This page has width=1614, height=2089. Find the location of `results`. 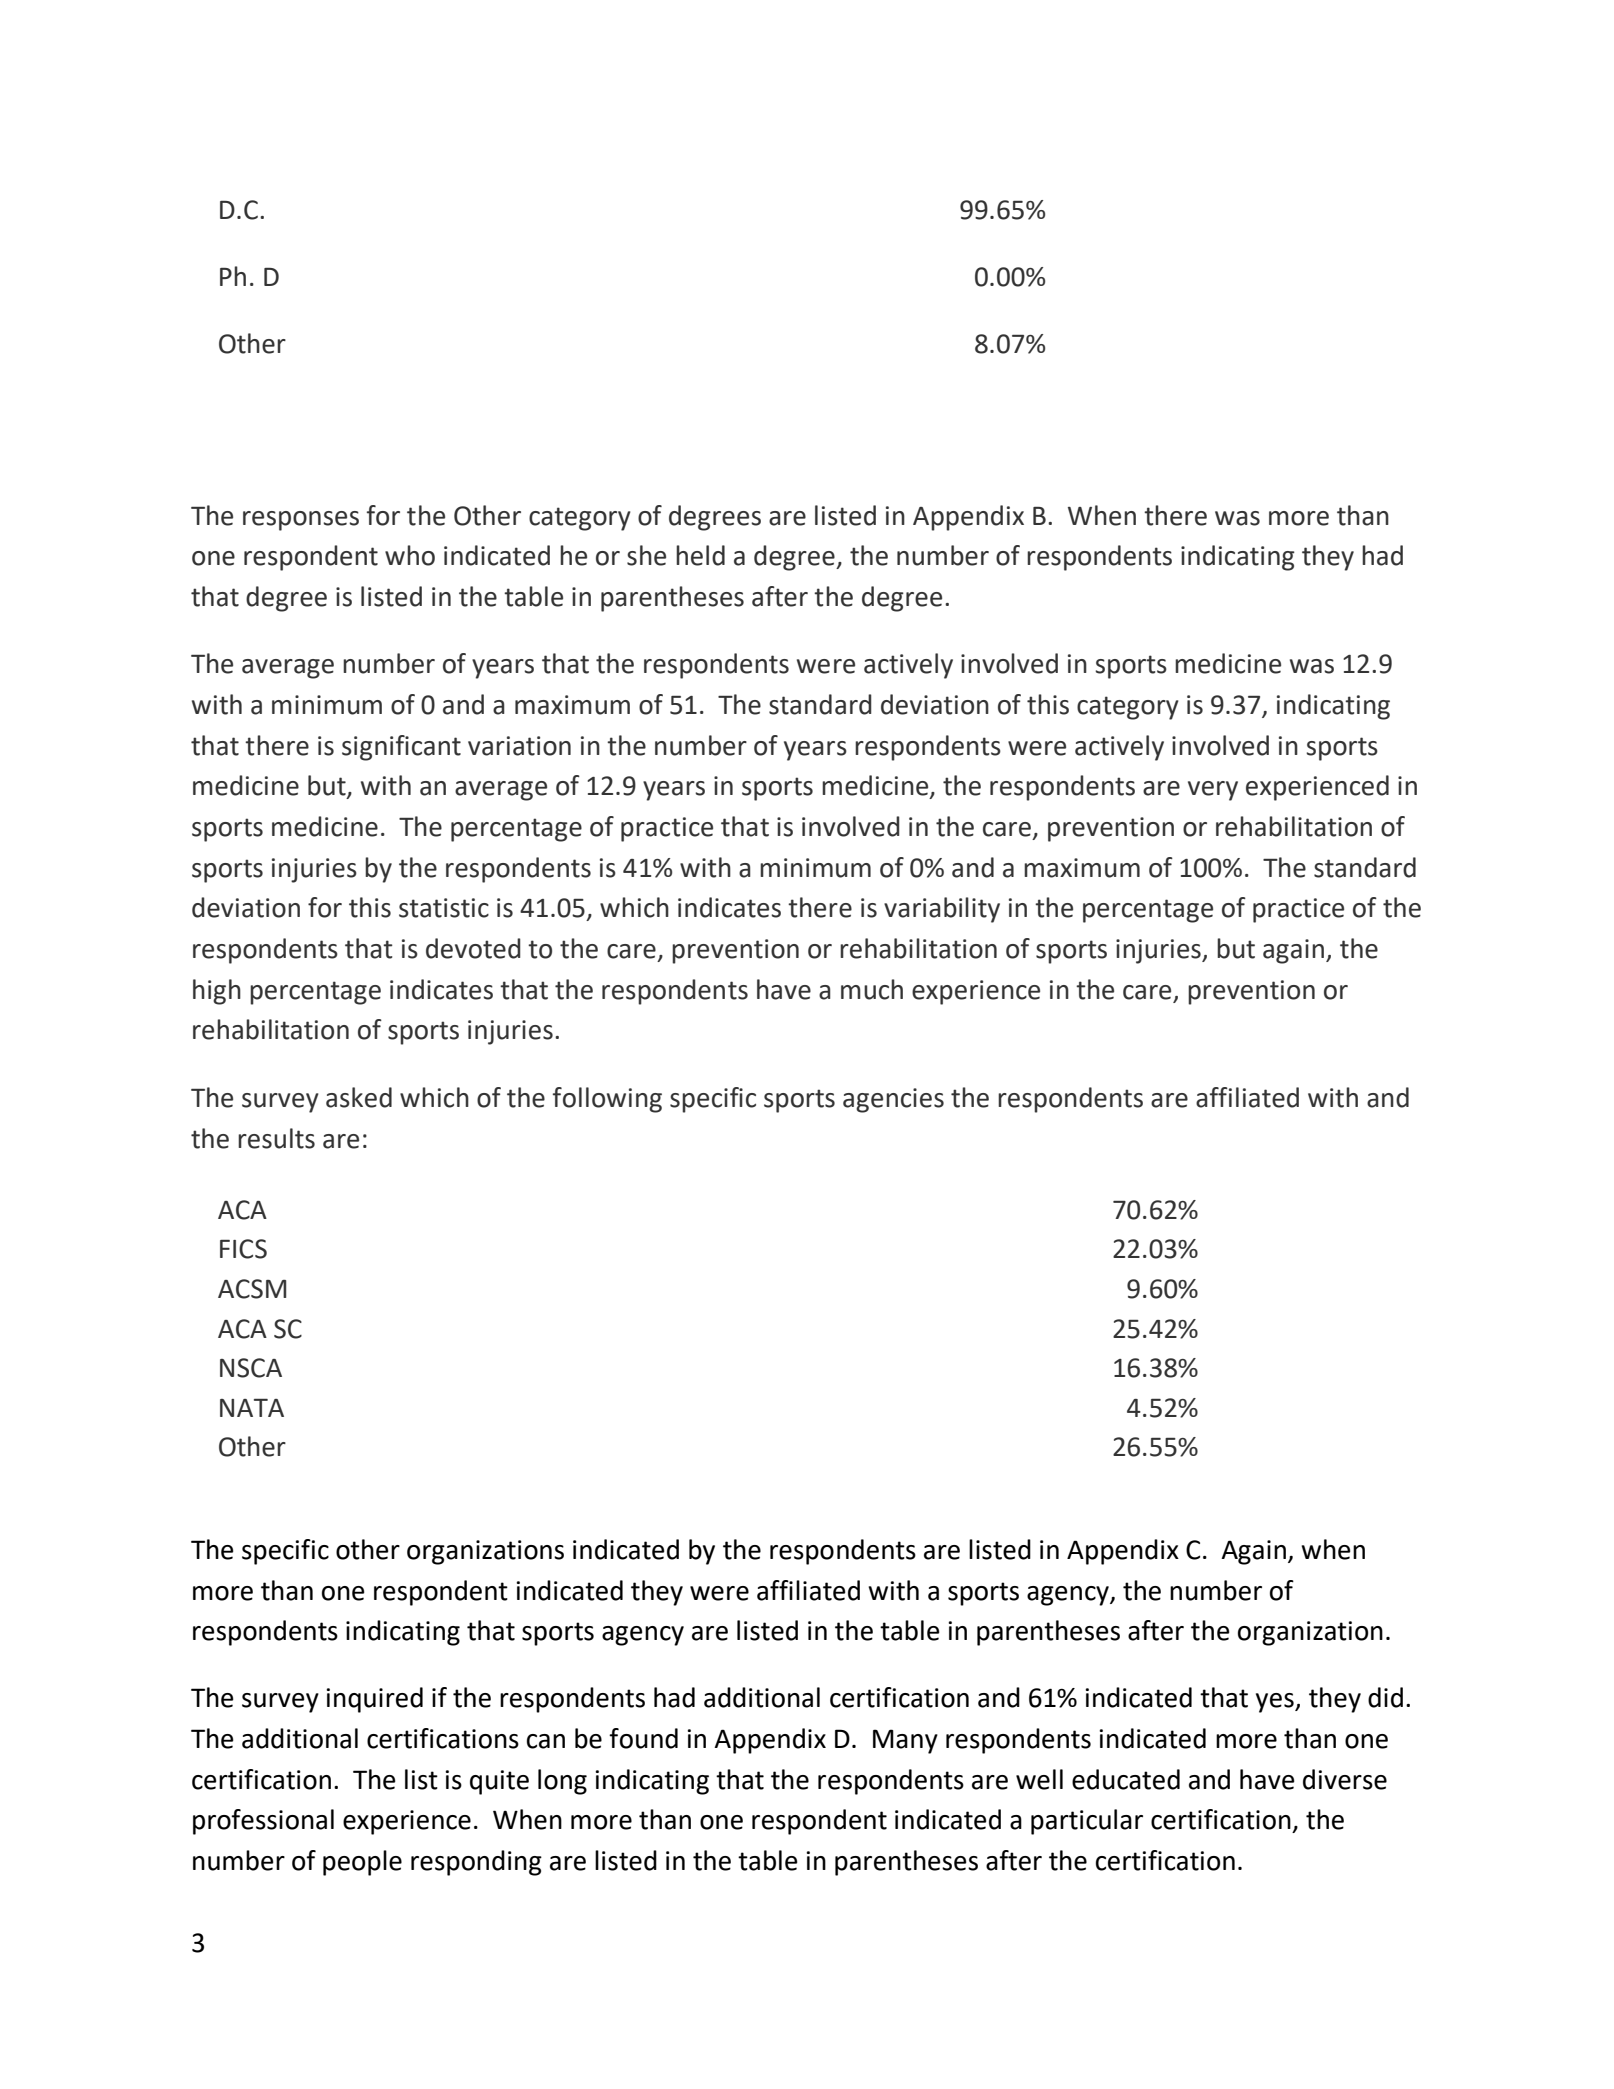

results is located at coordinates (276, 1138).
